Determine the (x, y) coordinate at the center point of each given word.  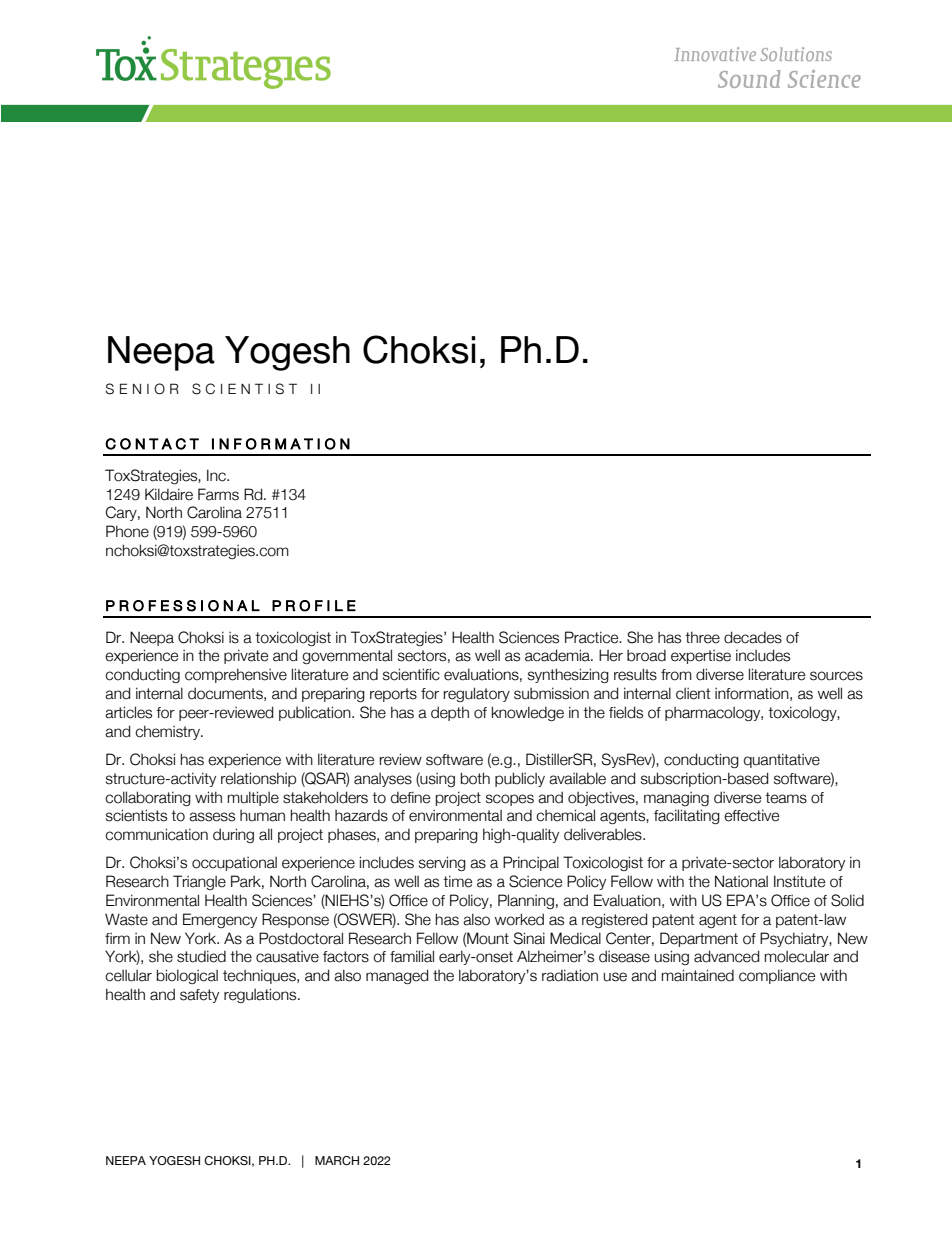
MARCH (337, 1160)
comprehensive (236, 675)
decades (753, 637)
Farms (218, 494)
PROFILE (314, 606)
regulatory (477, 694)
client (693, 694)
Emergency (220, 920)
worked (519, 919)
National (741, 881)
